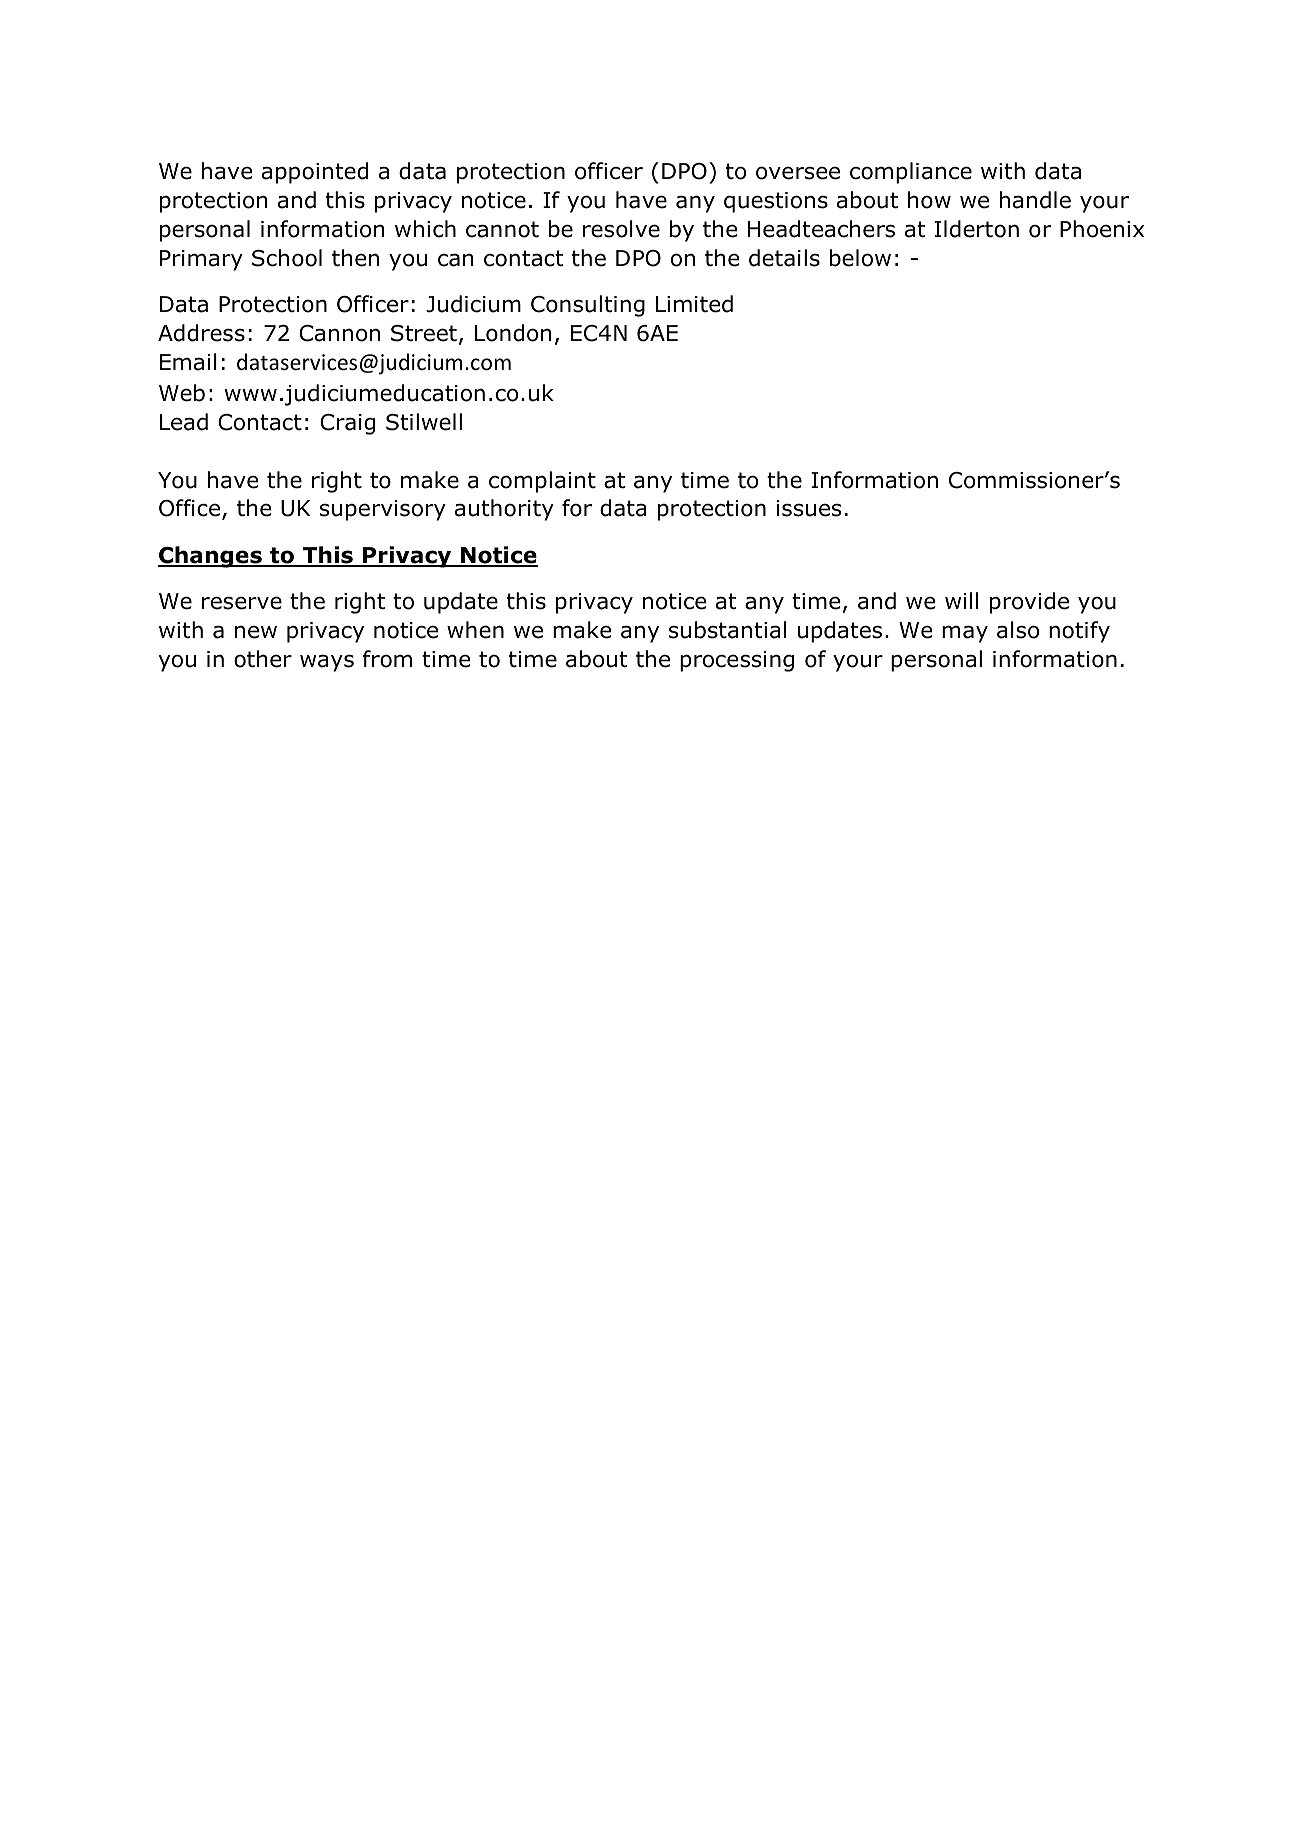 Image resolution: width=1306 pixels, height=1846 pixels. Describe the element at coordinates (263, 659) in the screenshot. I see `other` at that location.
